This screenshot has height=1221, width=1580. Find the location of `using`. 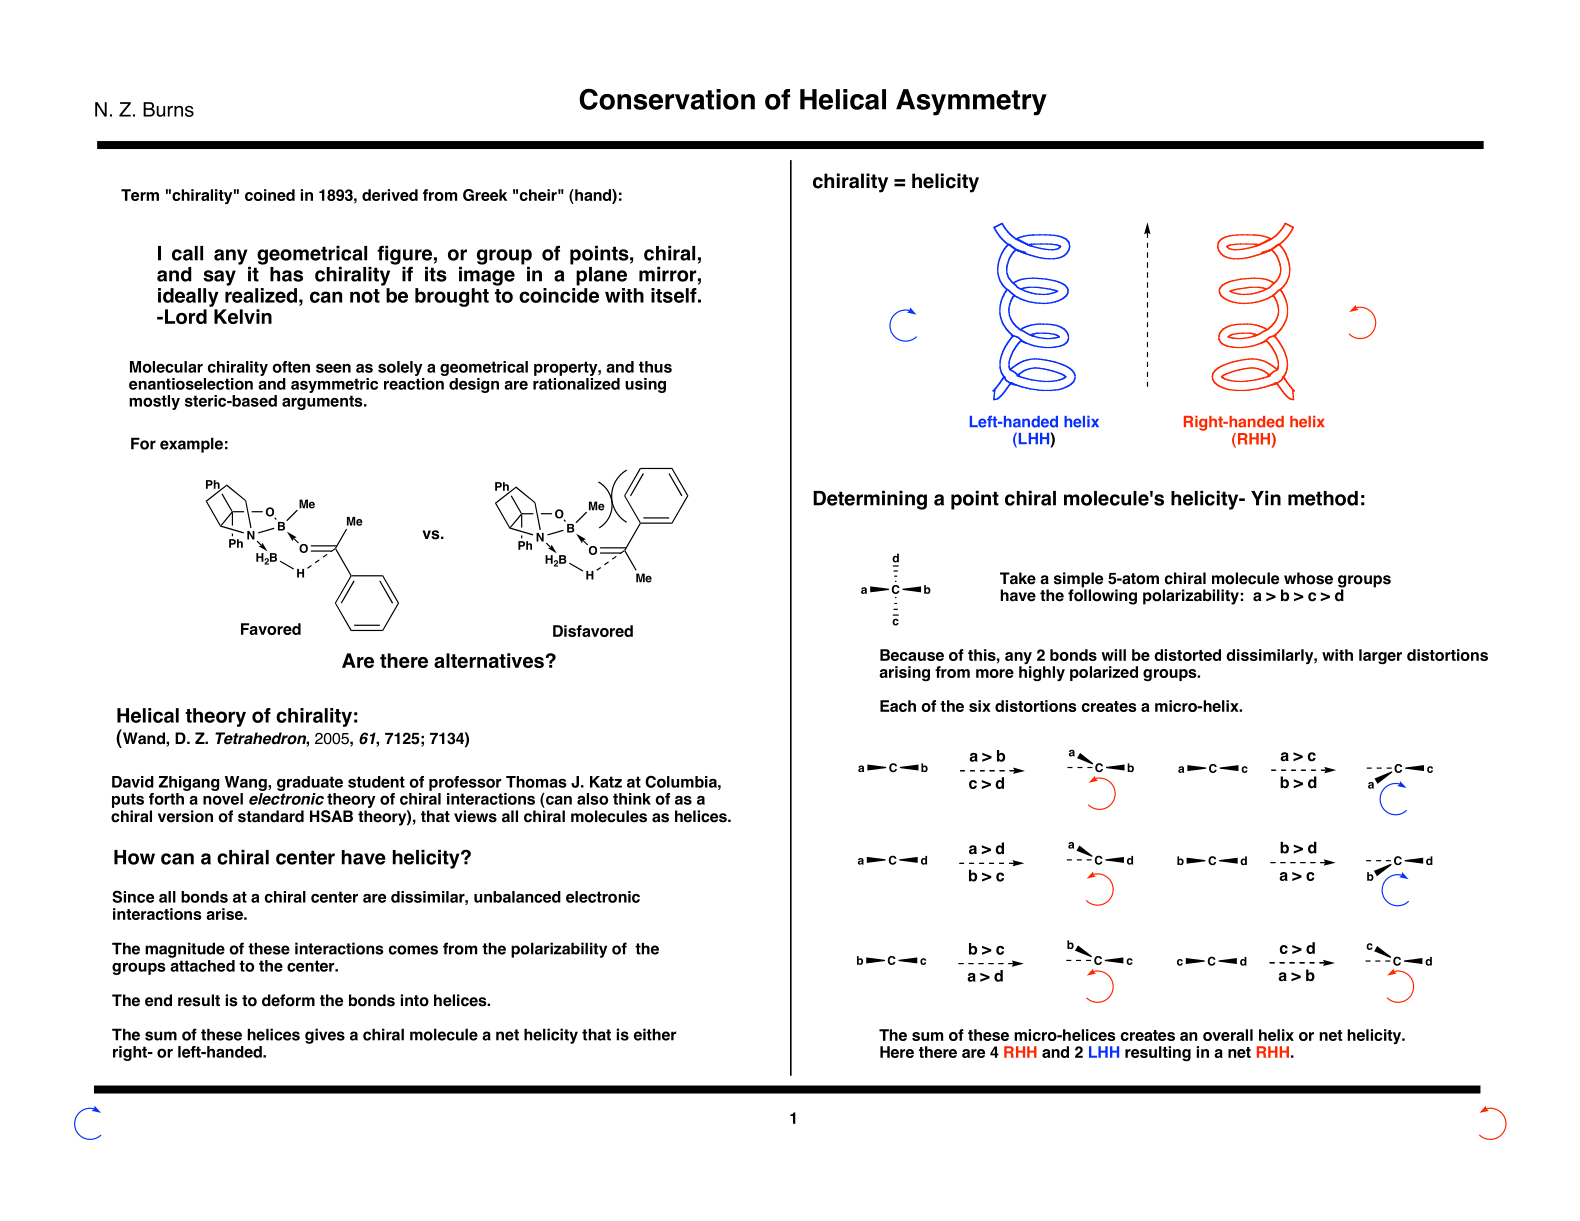

using is located at coordinates (645, 385).
